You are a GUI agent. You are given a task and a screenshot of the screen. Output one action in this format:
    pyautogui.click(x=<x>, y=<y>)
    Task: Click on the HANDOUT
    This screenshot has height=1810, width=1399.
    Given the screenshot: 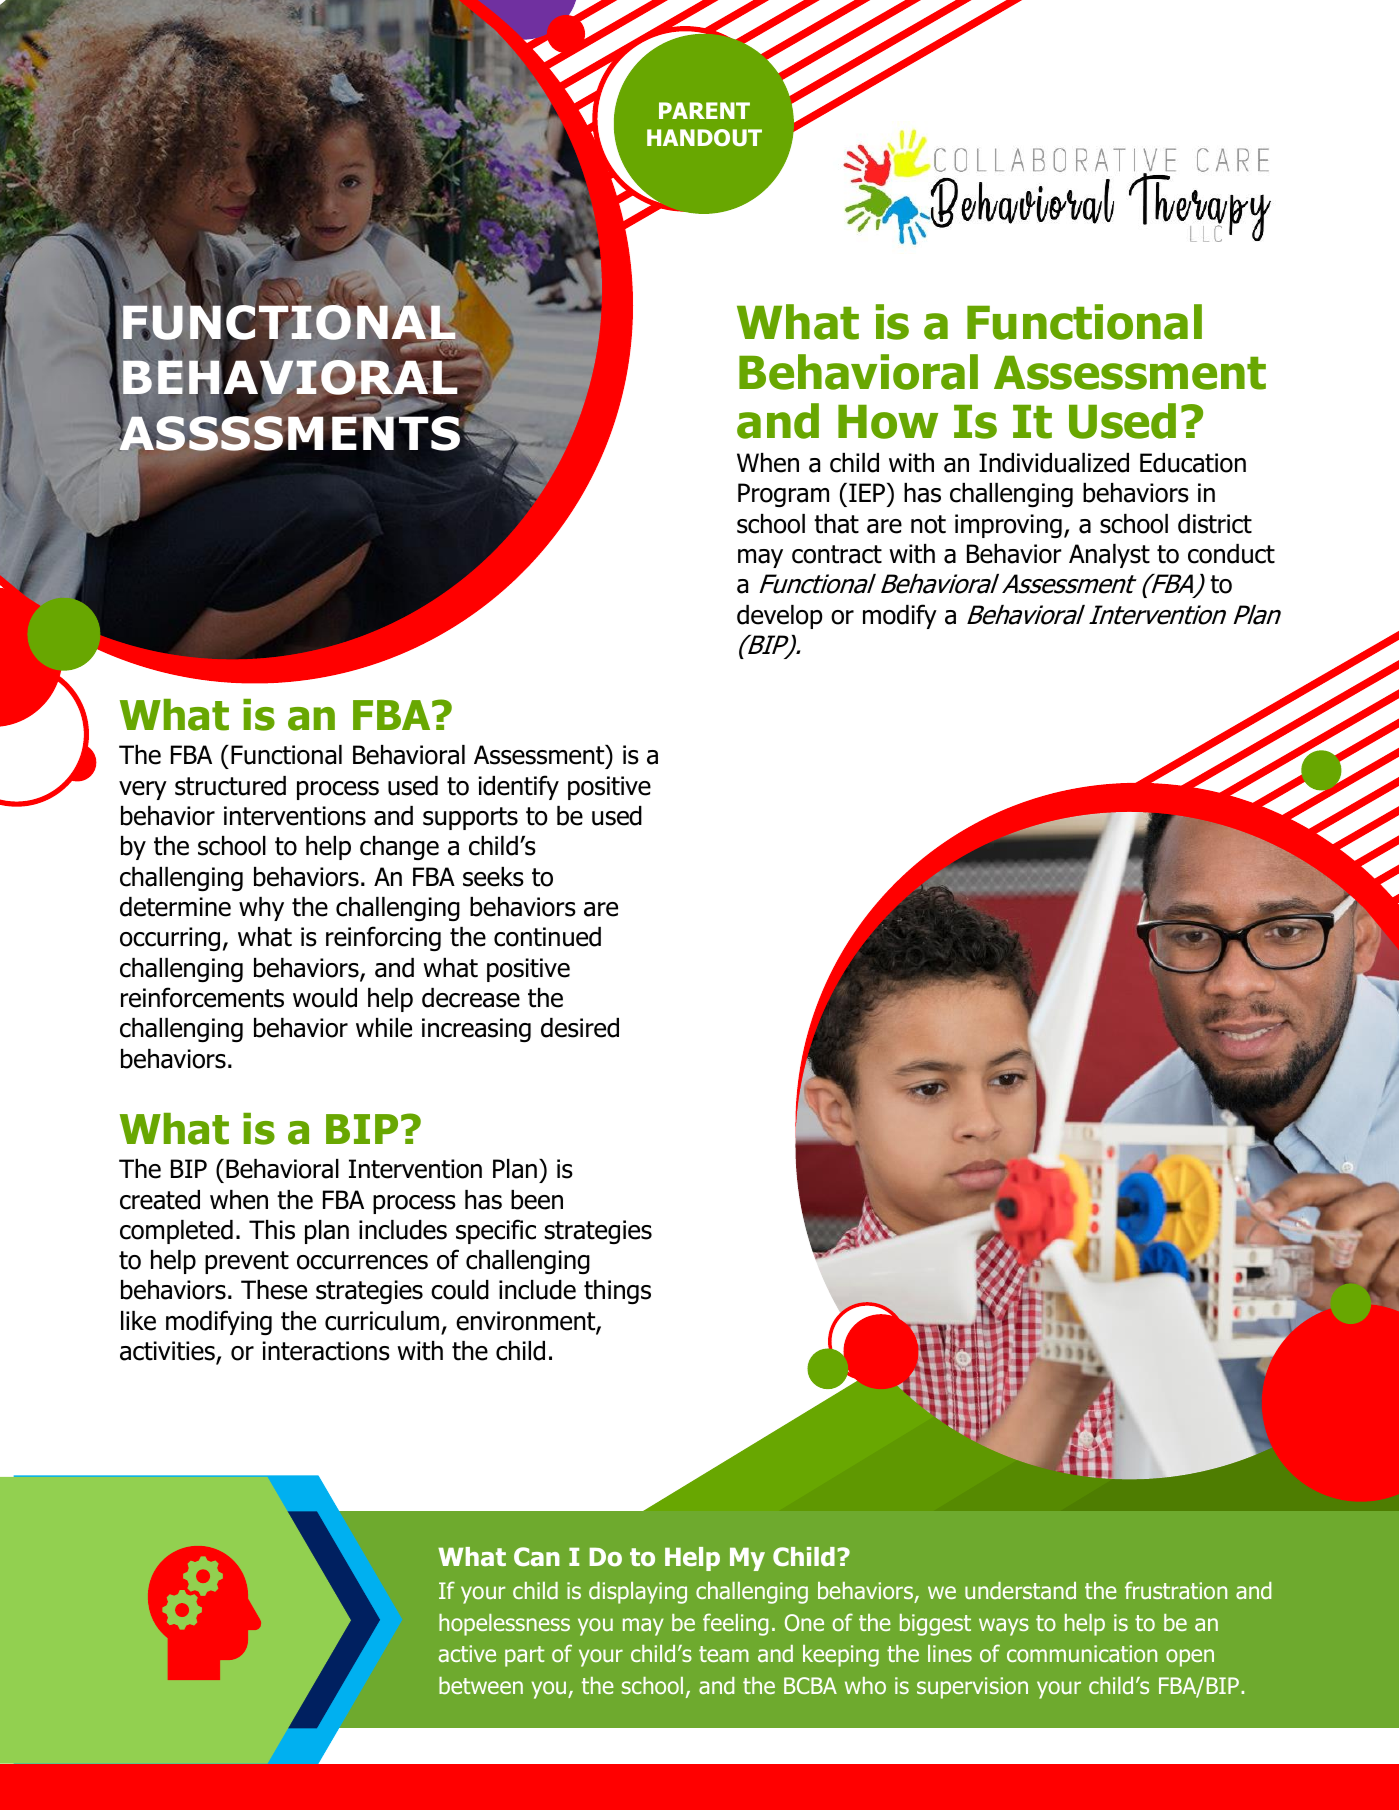 What is the action you would take?
    pyautogui.click(x=704, y=138)
